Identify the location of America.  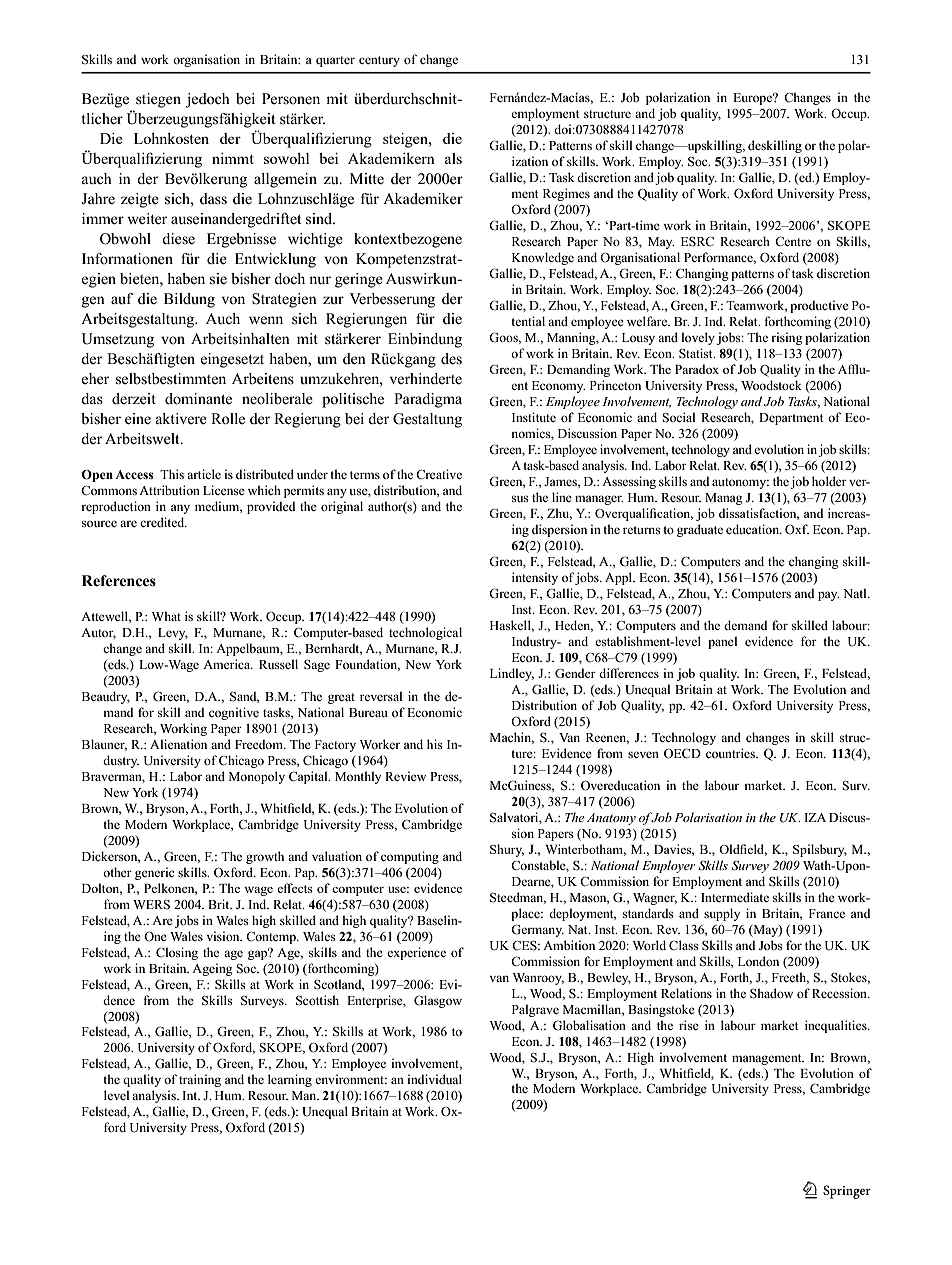
(228, 664).
